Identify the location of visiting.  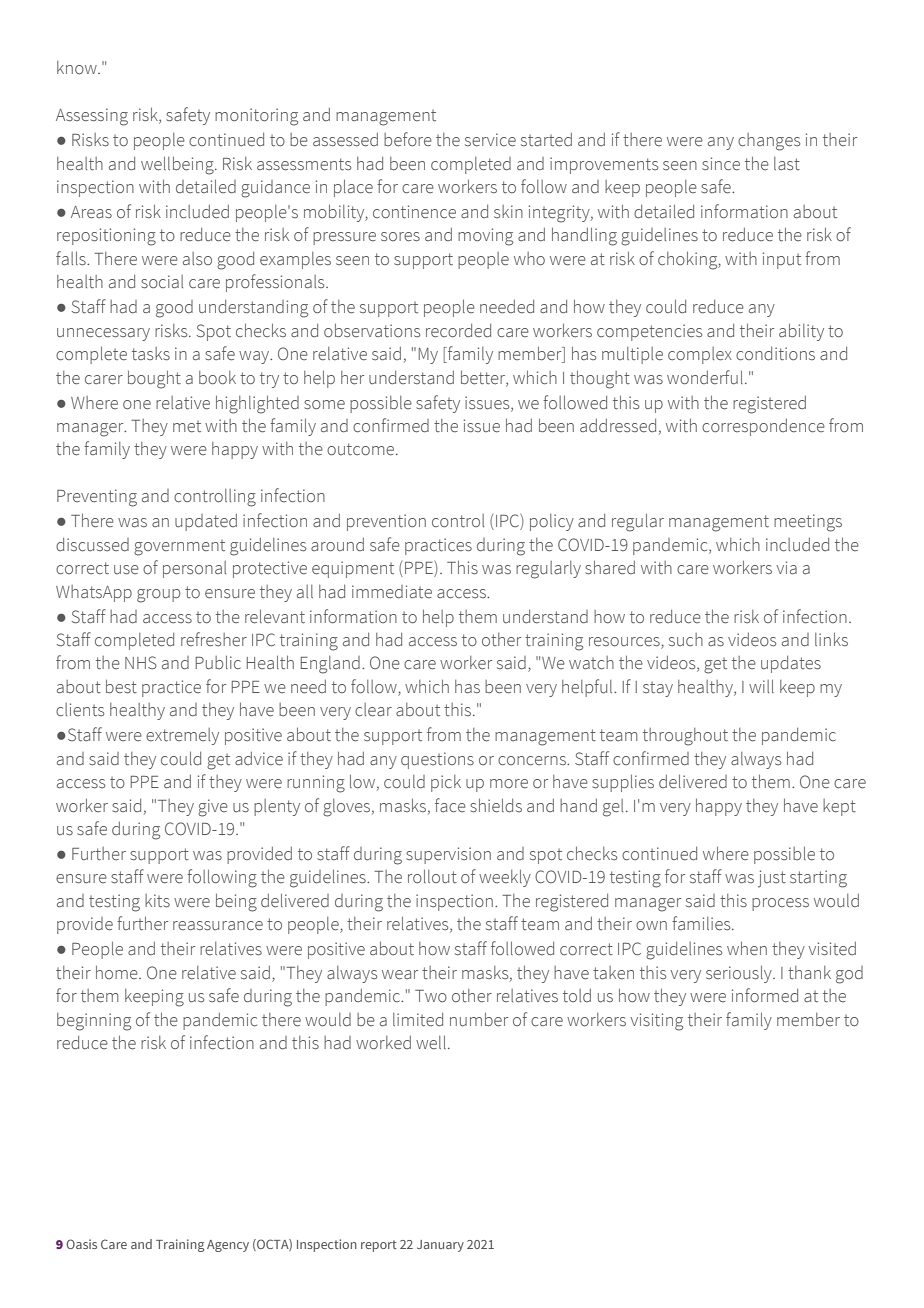
(656, 1022).
